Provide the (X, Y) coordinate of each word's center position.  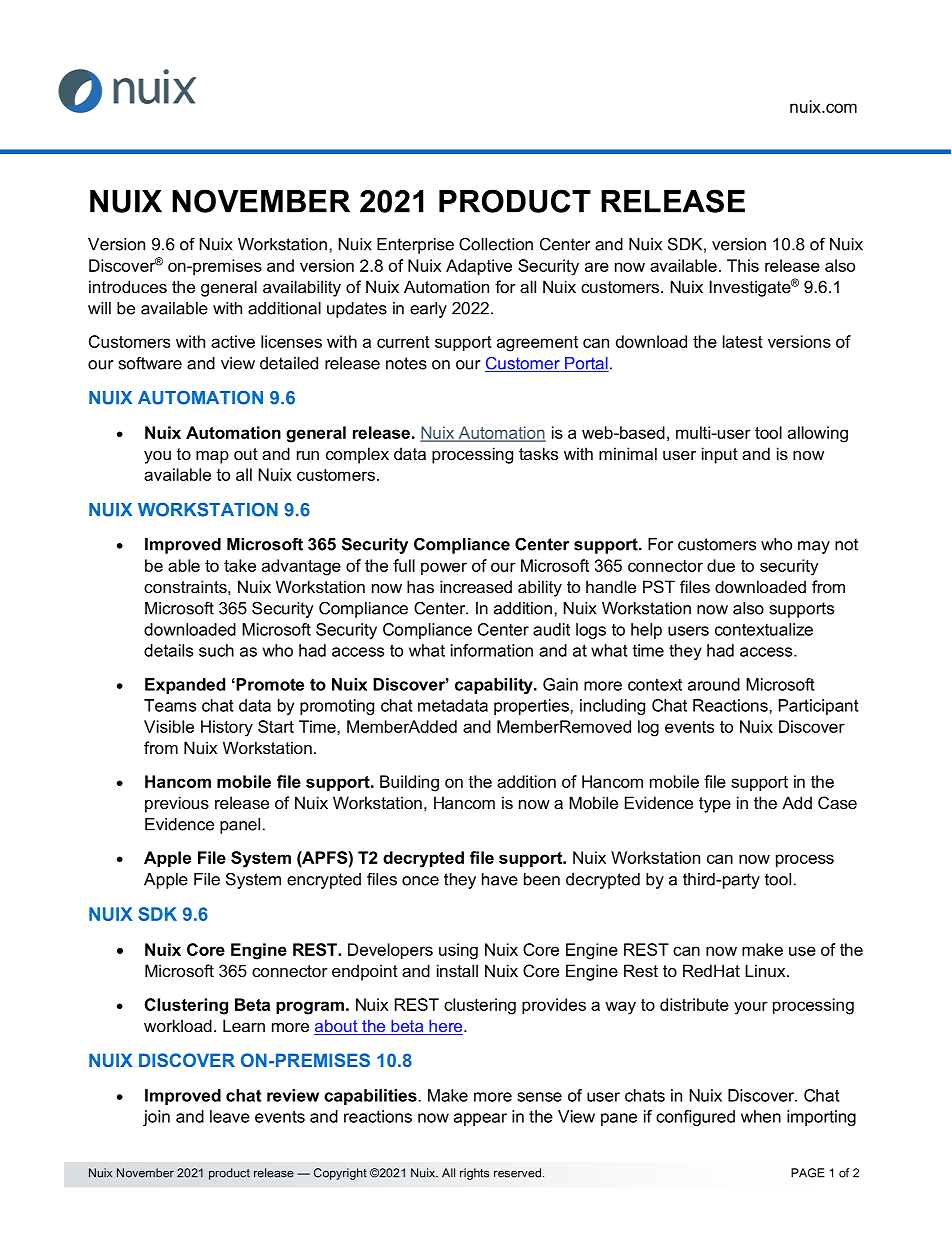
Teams (170, 705)
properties (532, 707)
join (156, 1118)
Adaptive (479, 267)
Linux (766, 970)
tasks (538, 453)
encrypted (324, 881)
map (212, 457)
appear (480, 1119)
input (720, 455)
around (714, 684)
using (458, 951)
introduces (128, 286)
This (743, 265)
